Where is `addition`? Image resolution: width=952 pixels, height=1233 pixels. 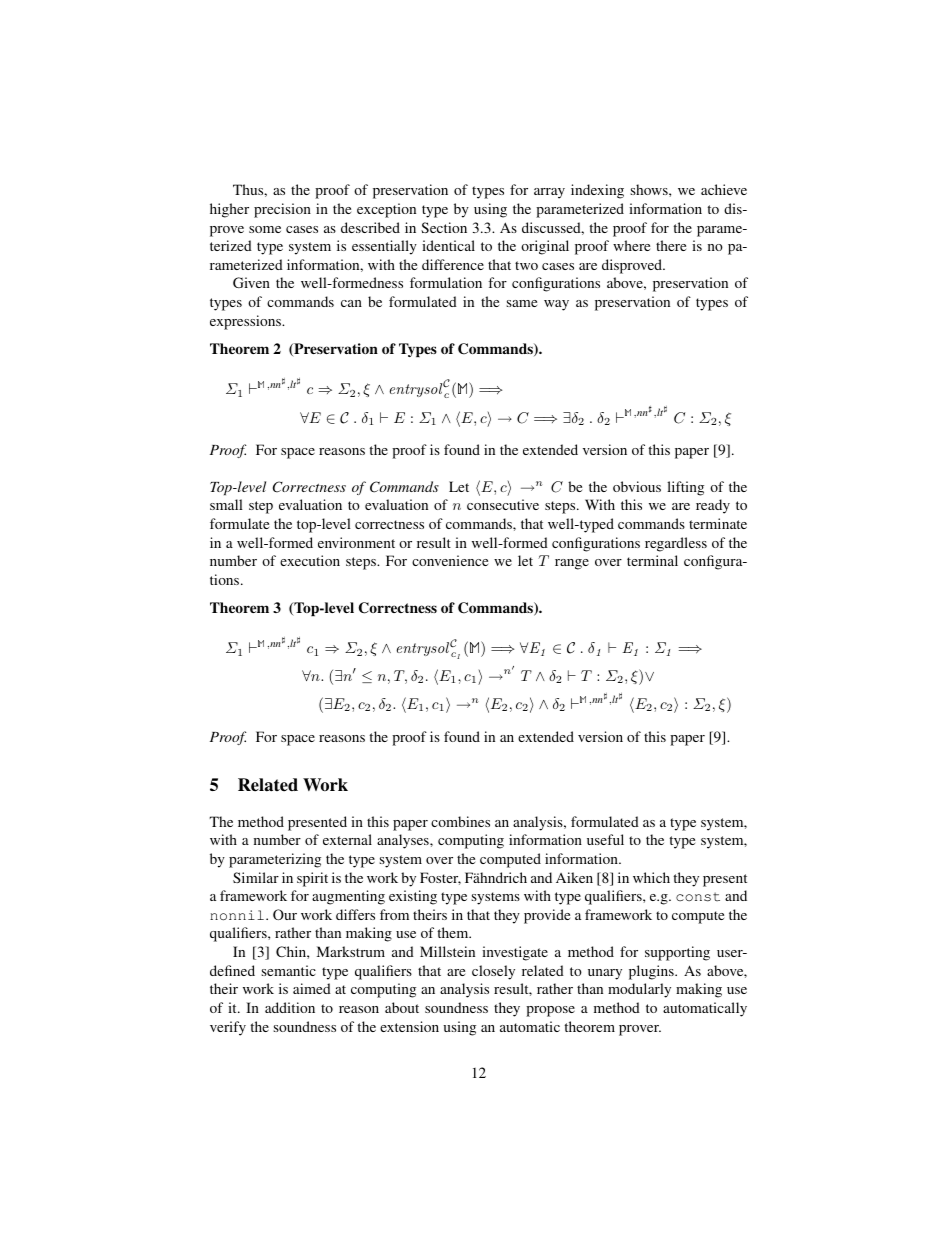
addition is located at coordinates (290, 1007).
